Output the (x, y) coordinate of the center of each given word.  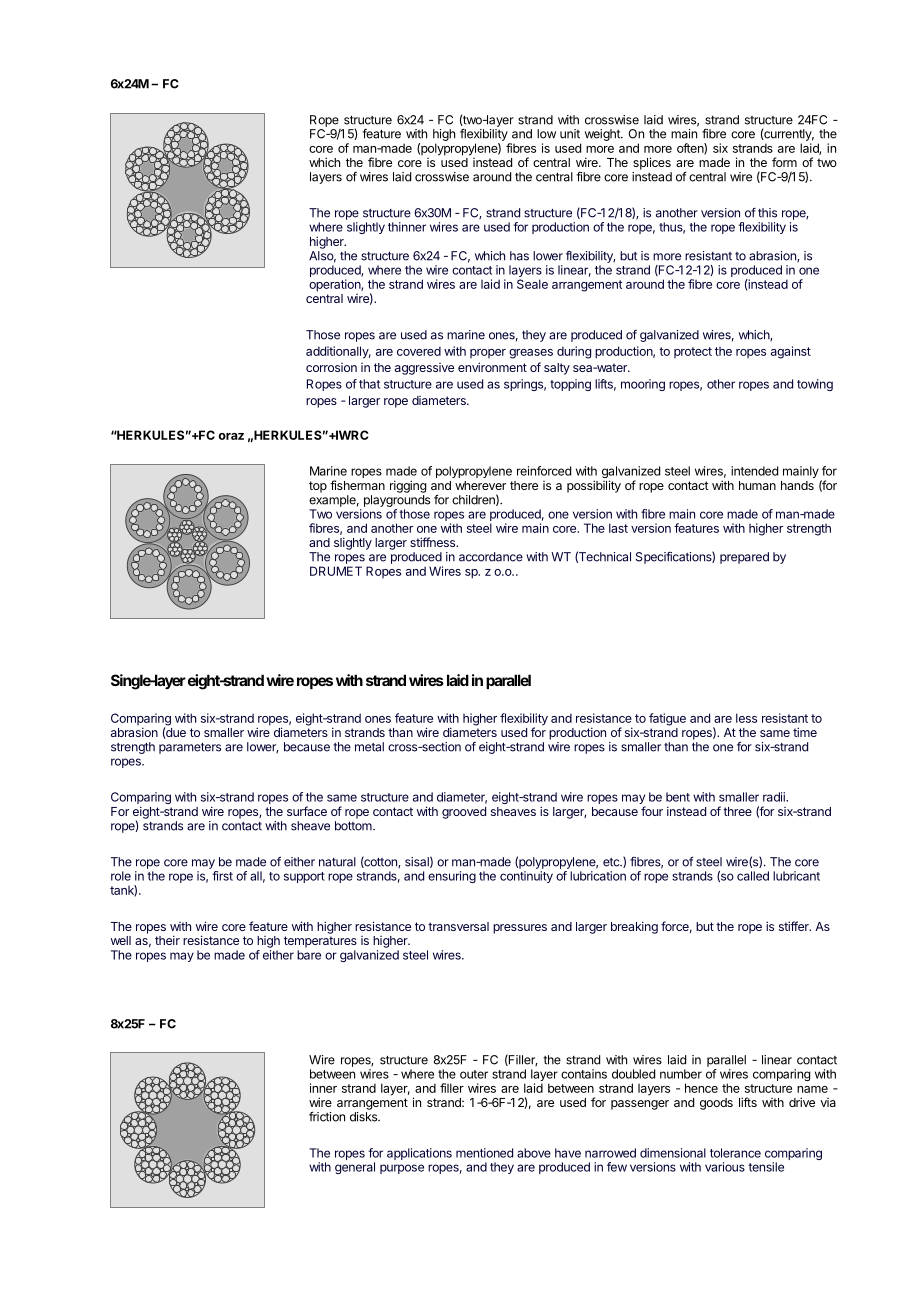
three (737, 811)
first (222, 876)
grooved (464, 813)
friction (327, 1116)
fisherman (357, 485)
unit (570, 134)
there (524, 485)
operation (335, 285)
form (784, 162)
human (757, 485)
